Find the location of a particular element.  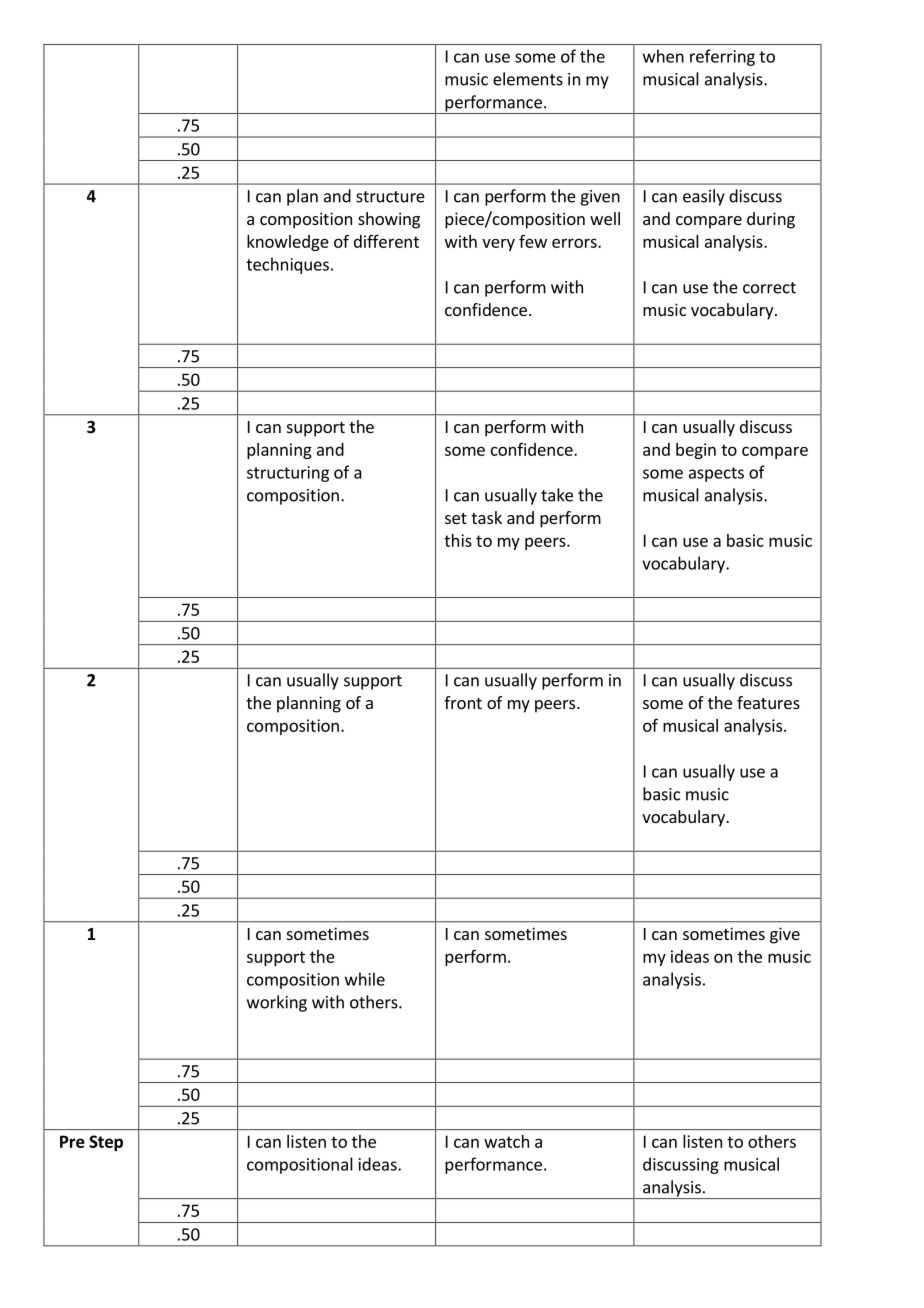

front is located at coordinates (463, 702).
